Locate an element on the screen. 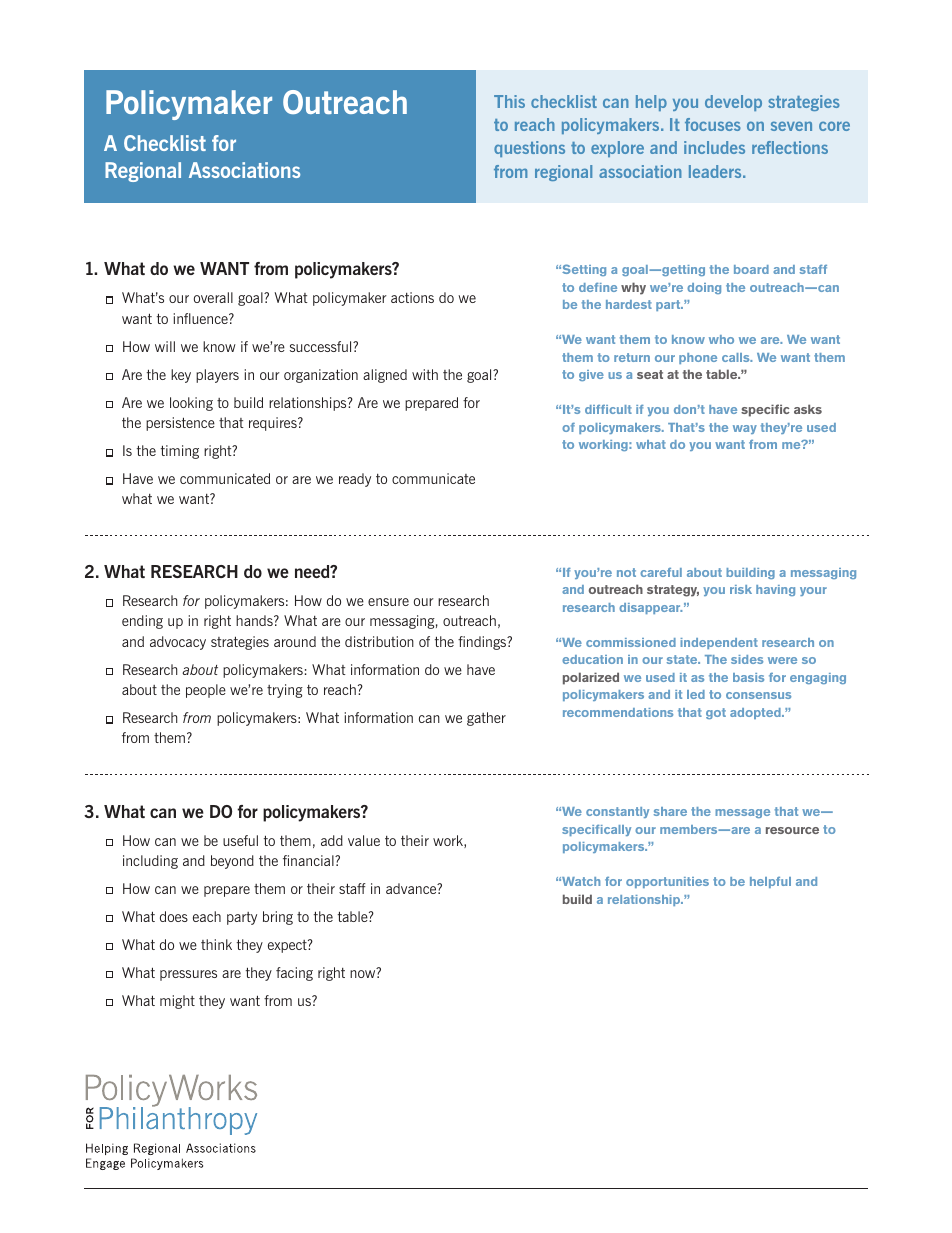  overall is located at coordinates (213, 297).
